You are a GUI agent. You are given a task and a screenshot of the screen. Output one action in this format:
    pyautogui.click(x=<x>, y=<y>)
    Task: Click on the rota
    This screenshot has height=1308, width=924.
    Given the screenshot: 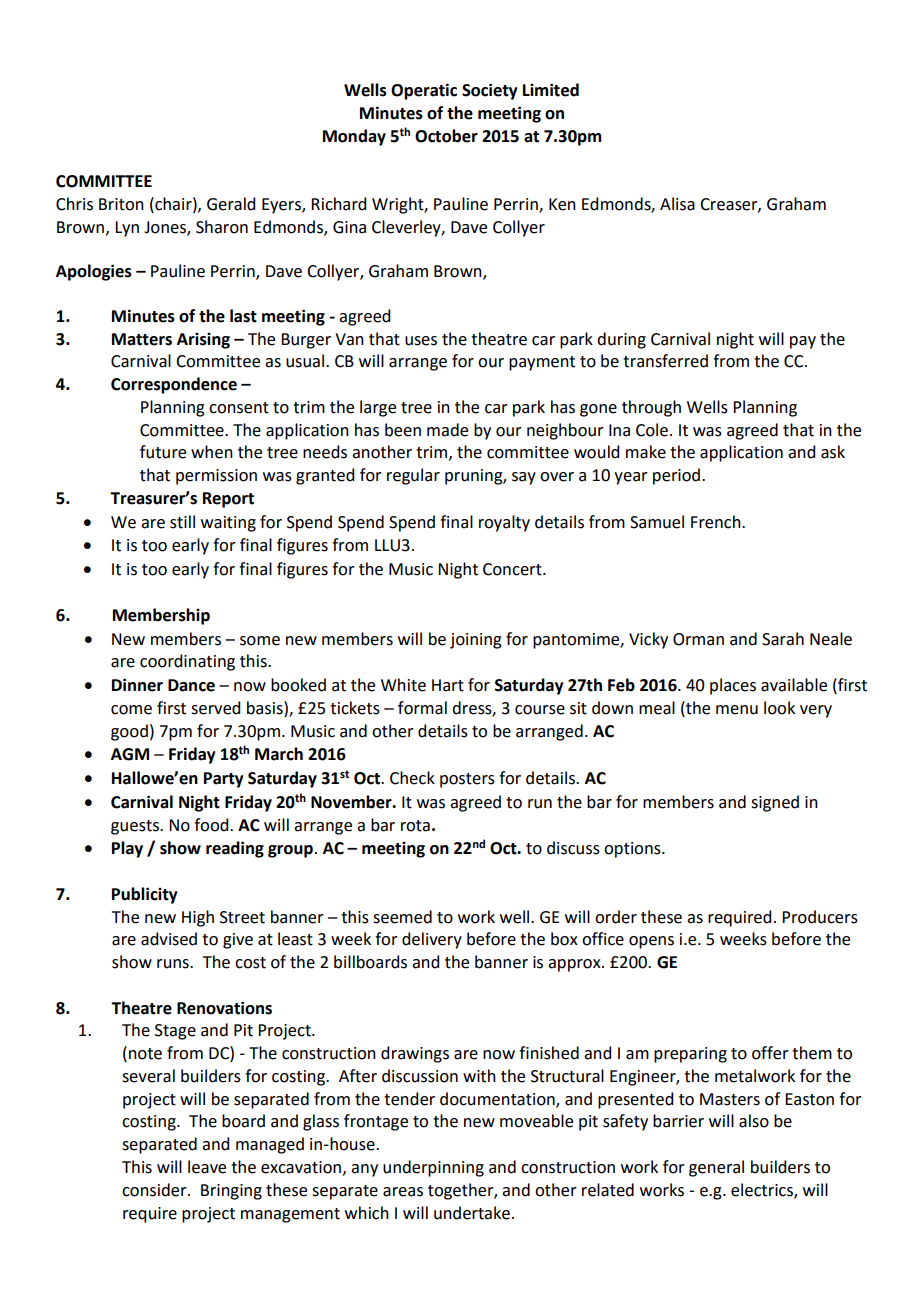 What is the action you would take?
    pyautogui.click(x=415, y=826)
